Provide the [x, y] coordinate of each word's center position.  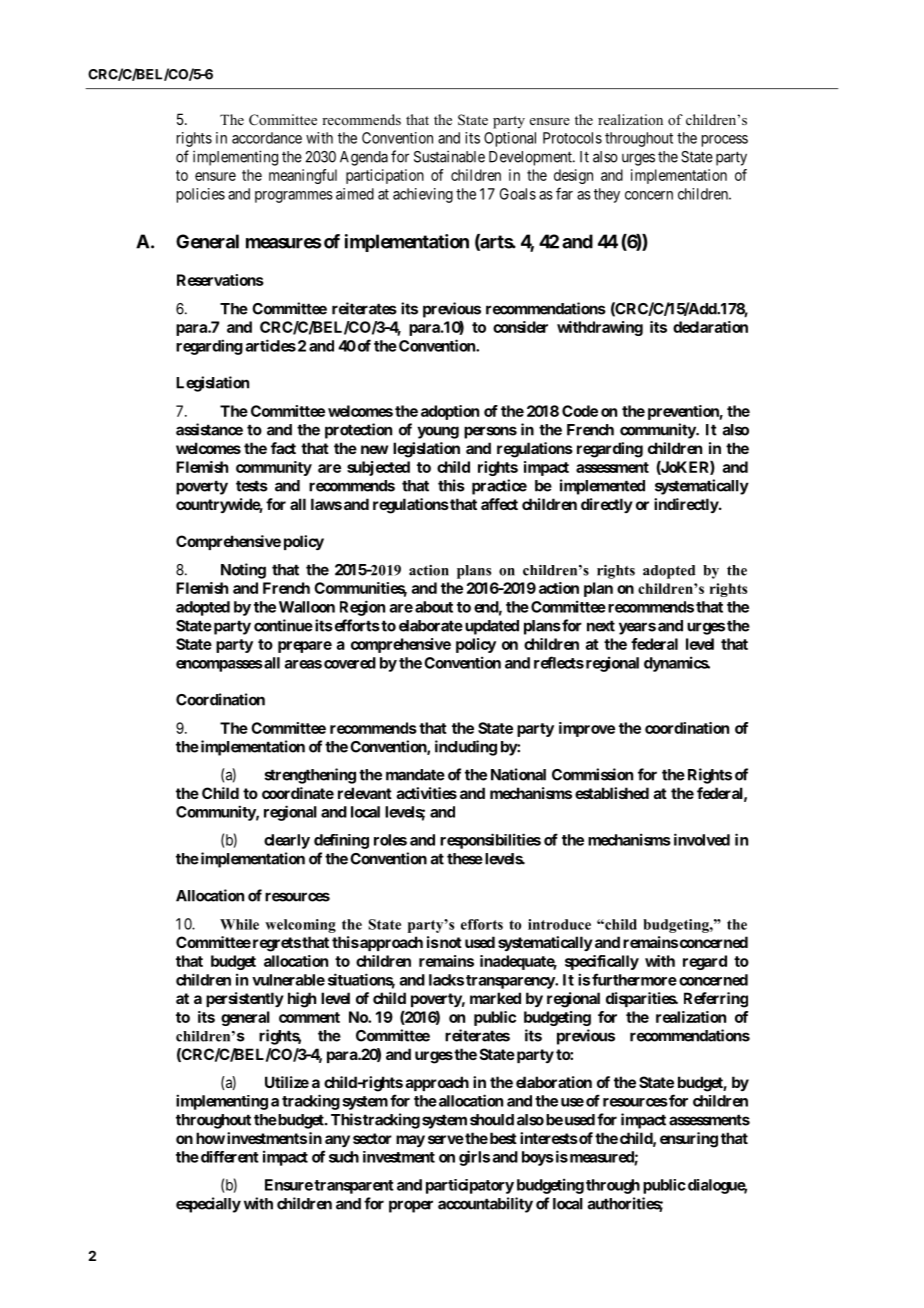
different [228, 1157]
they [607, 195]
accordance [267, 138]
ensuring [689, 1140]
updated [490, 627]
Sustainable [449, 156]
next [601, 626]
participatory [470, 1186]
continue [283, 625]
